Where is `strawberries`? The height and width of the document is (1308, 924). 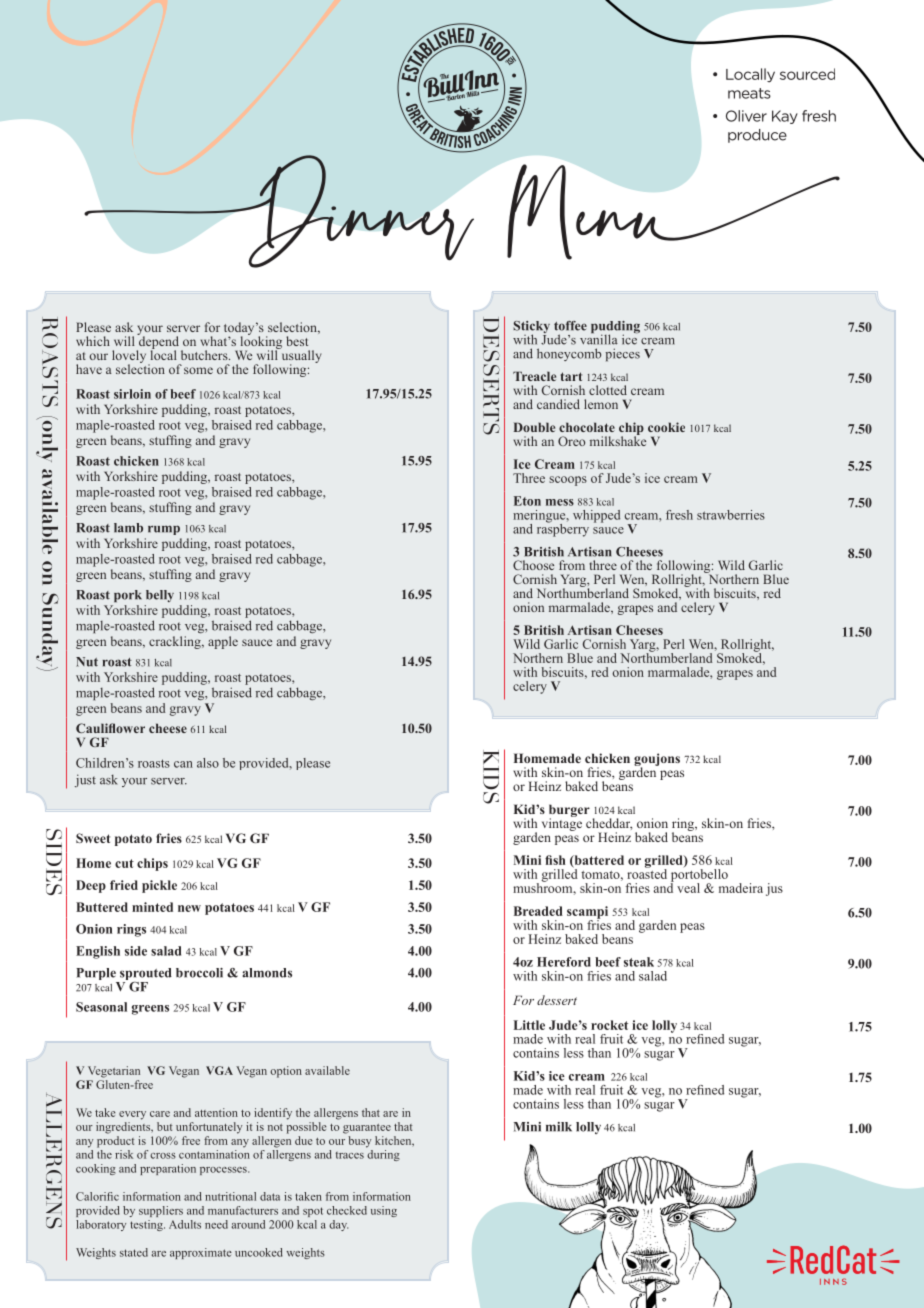 strawberries is located at coordinates (731, 515).
